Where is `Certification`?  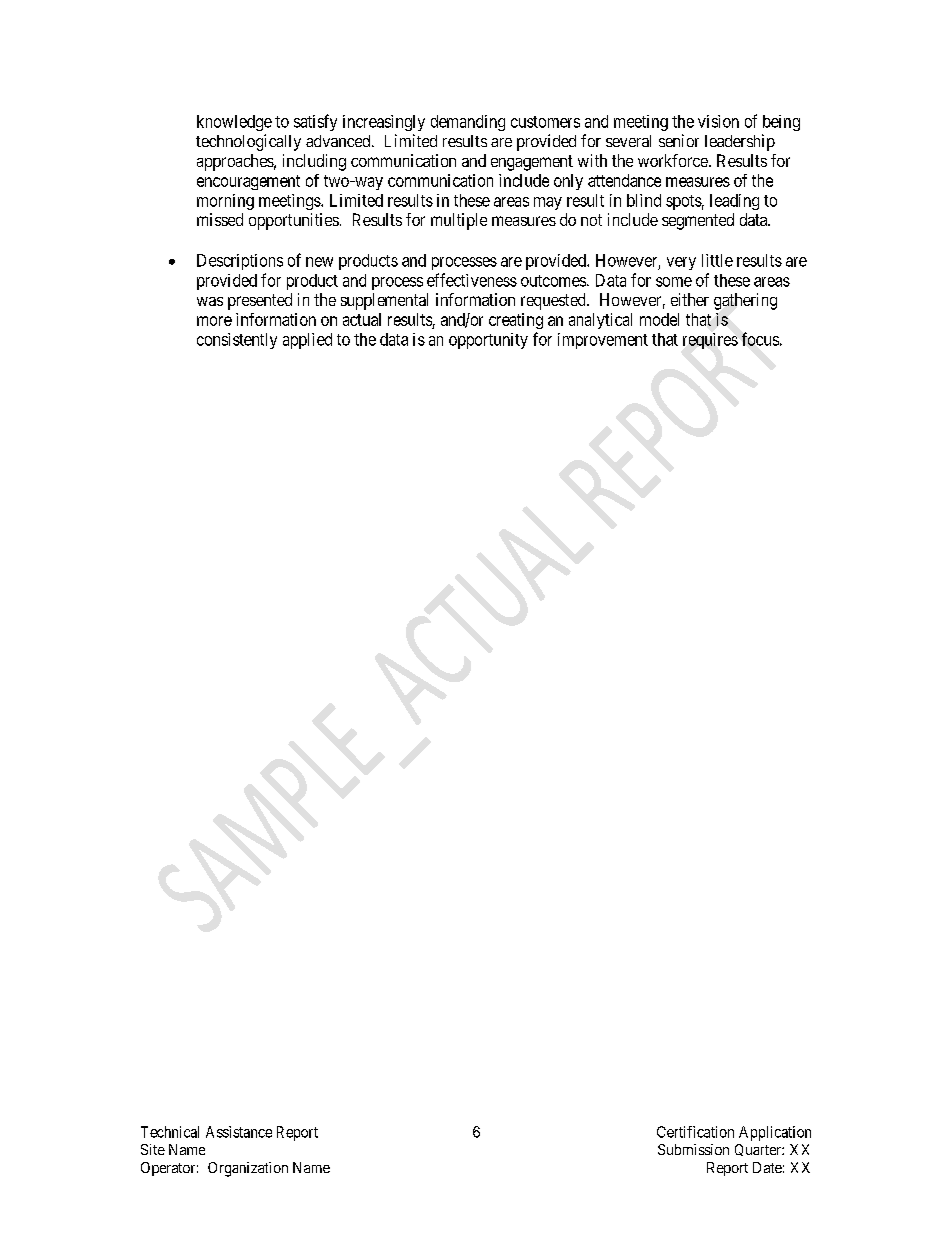
Certification is located at coordinates (695, 1132).
